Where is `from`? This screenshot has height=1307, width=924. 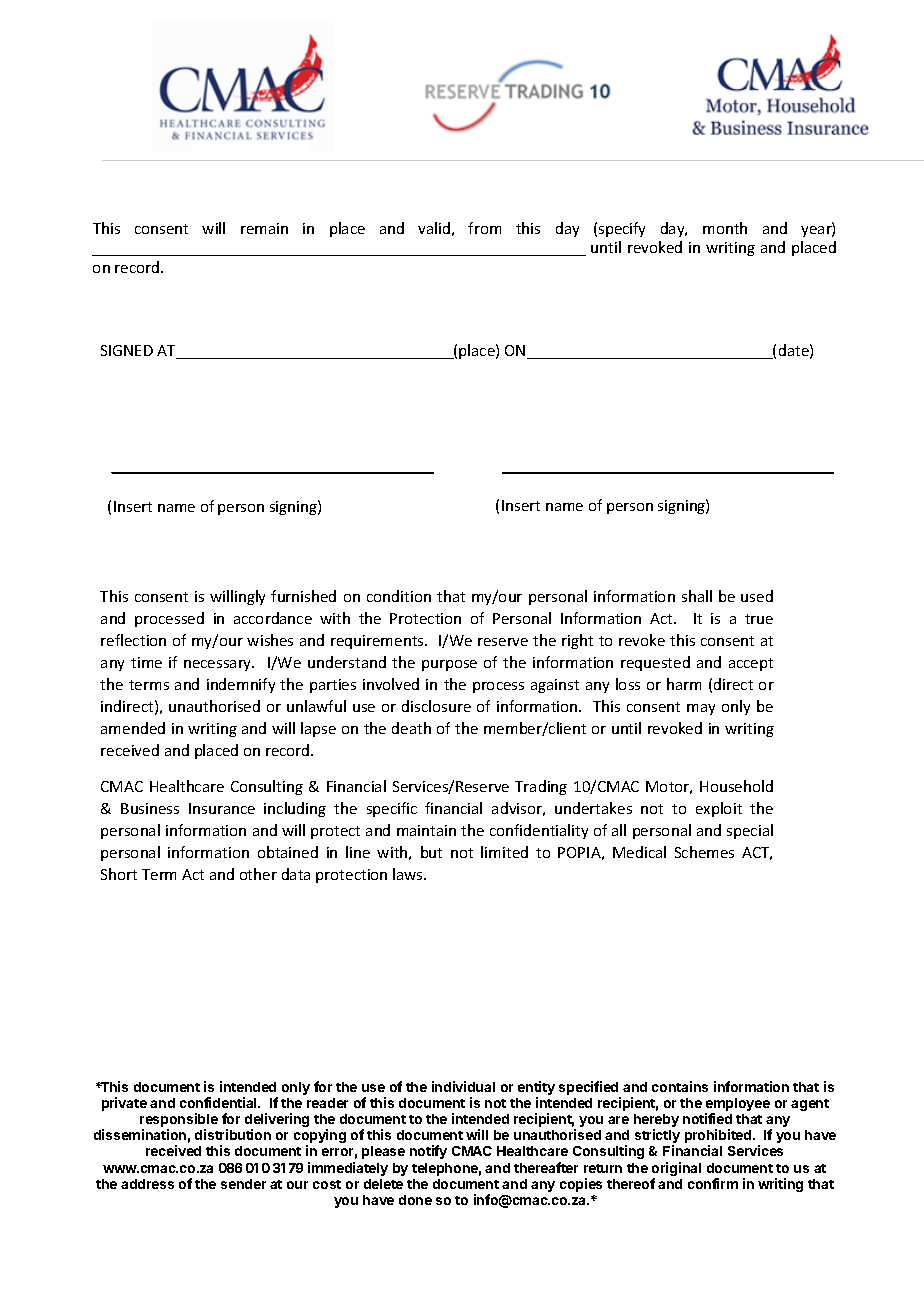 from is located at coordinates (484, 228).
